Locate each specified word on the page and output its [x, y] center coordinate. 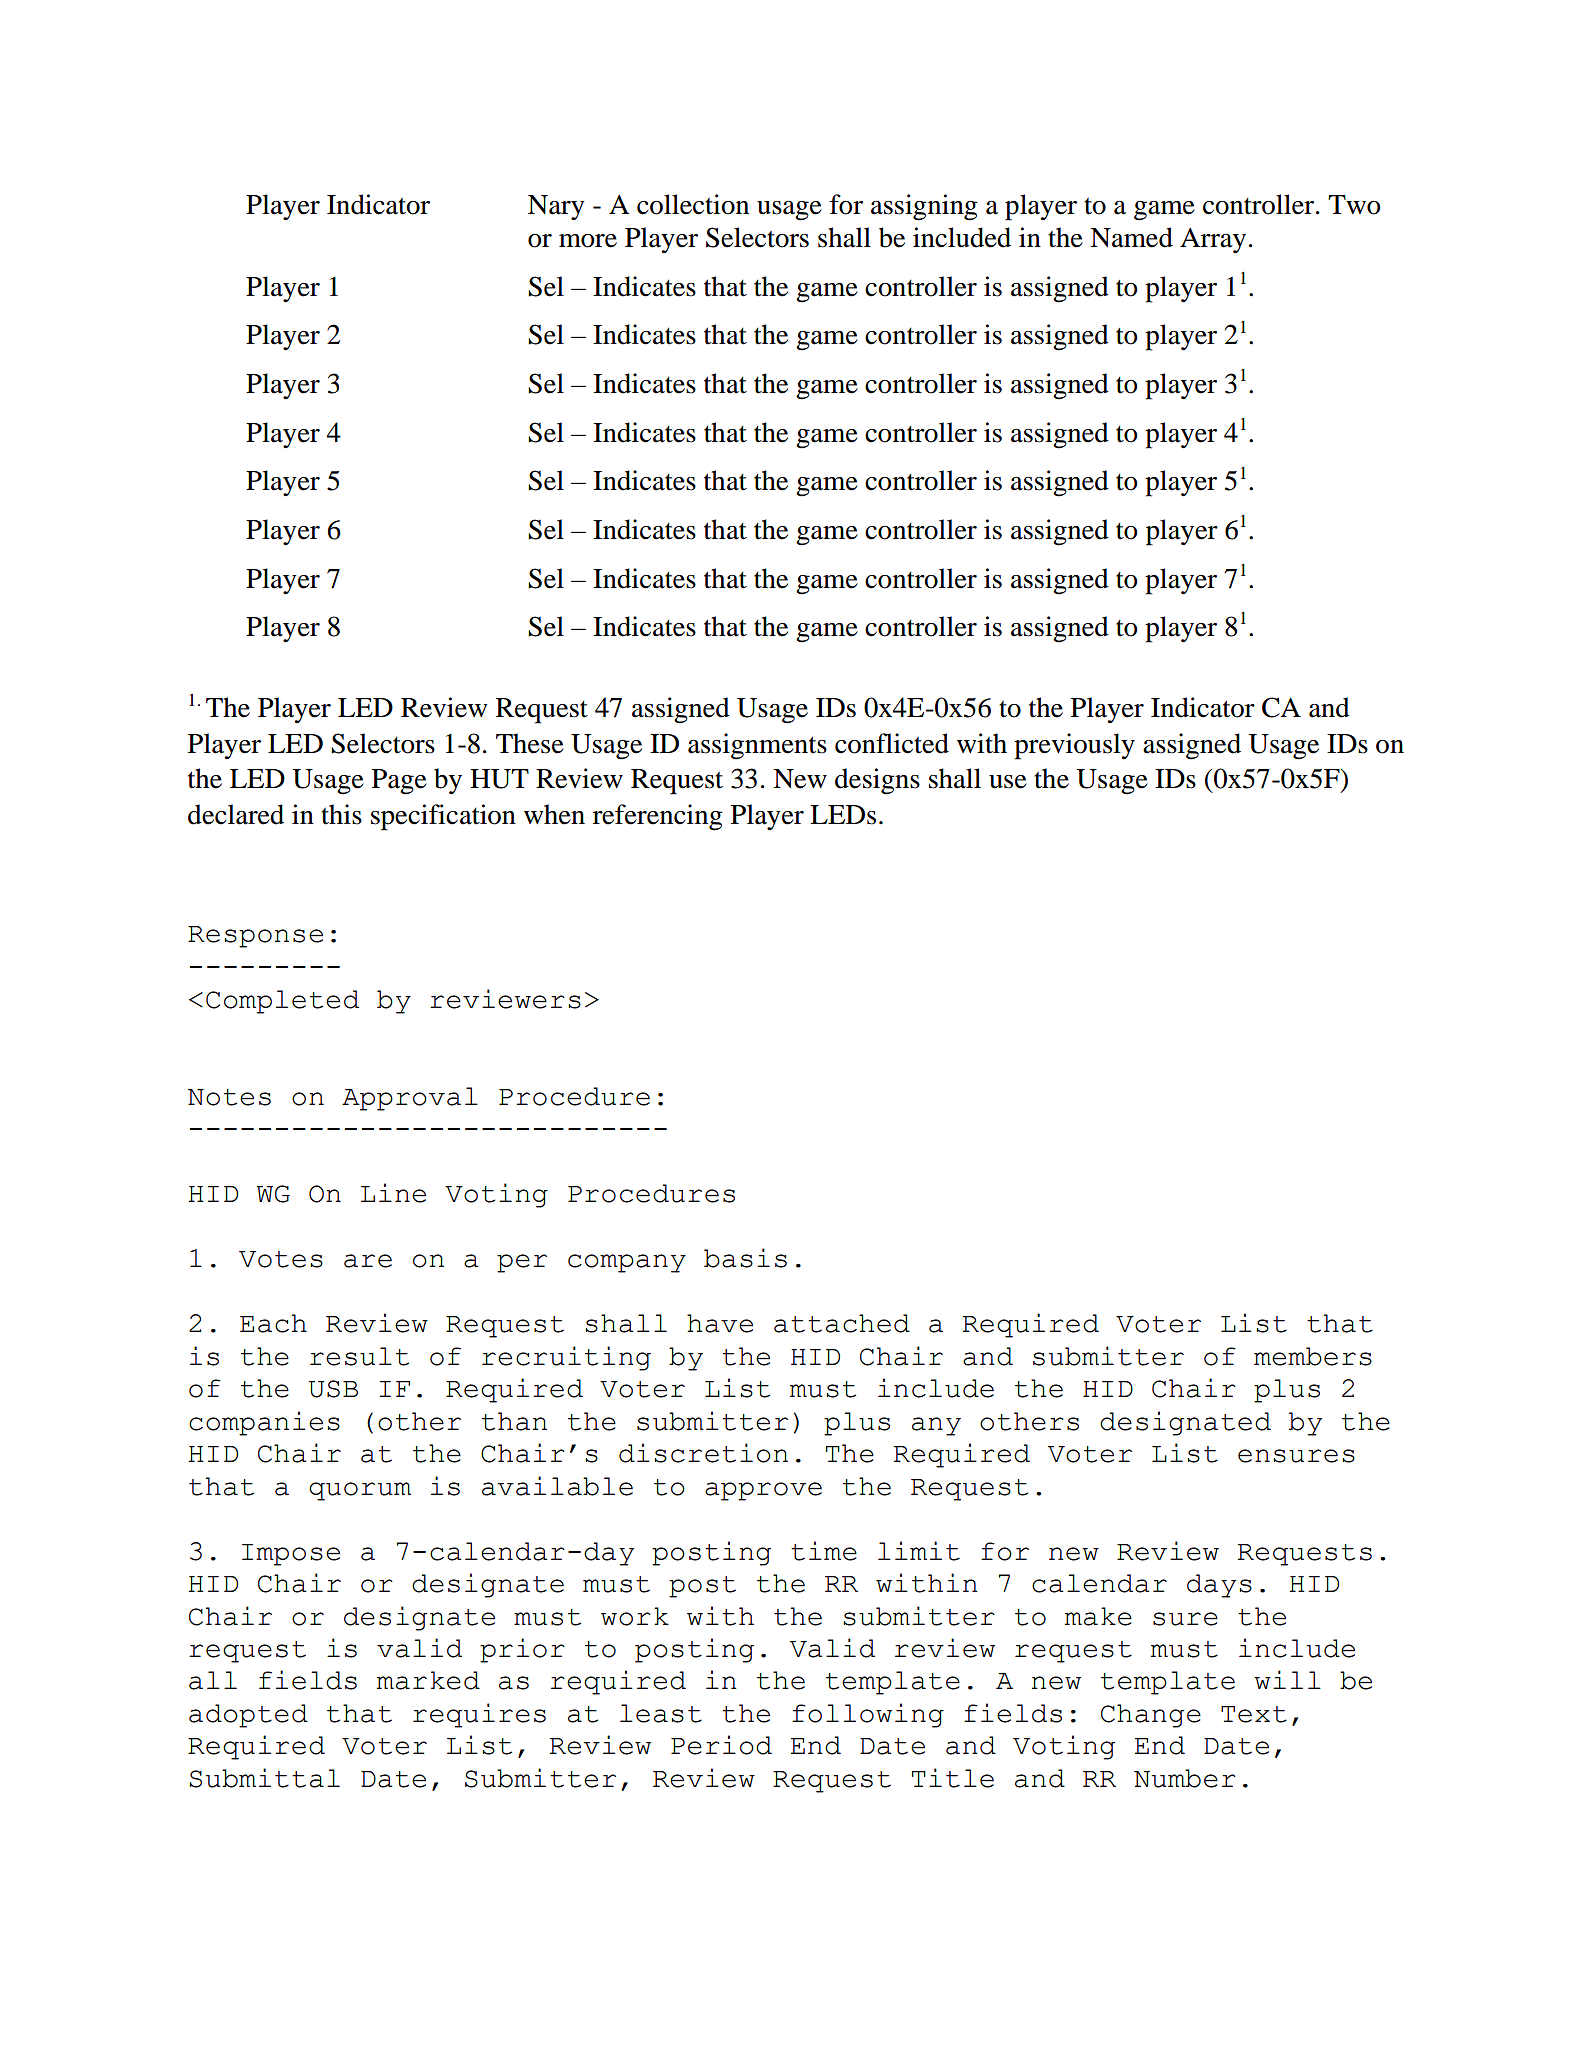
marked [428, 1680]
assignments [757, 746]
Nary [556, 208]
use [1008, 782]
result [359, 1356]
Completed [282, 1002]
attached [842, 1323]
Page [399, 782]
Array [1213, 240]
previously [1074, 746]
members [1313, 1356]
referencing [658, 817]
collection [693, 204]
